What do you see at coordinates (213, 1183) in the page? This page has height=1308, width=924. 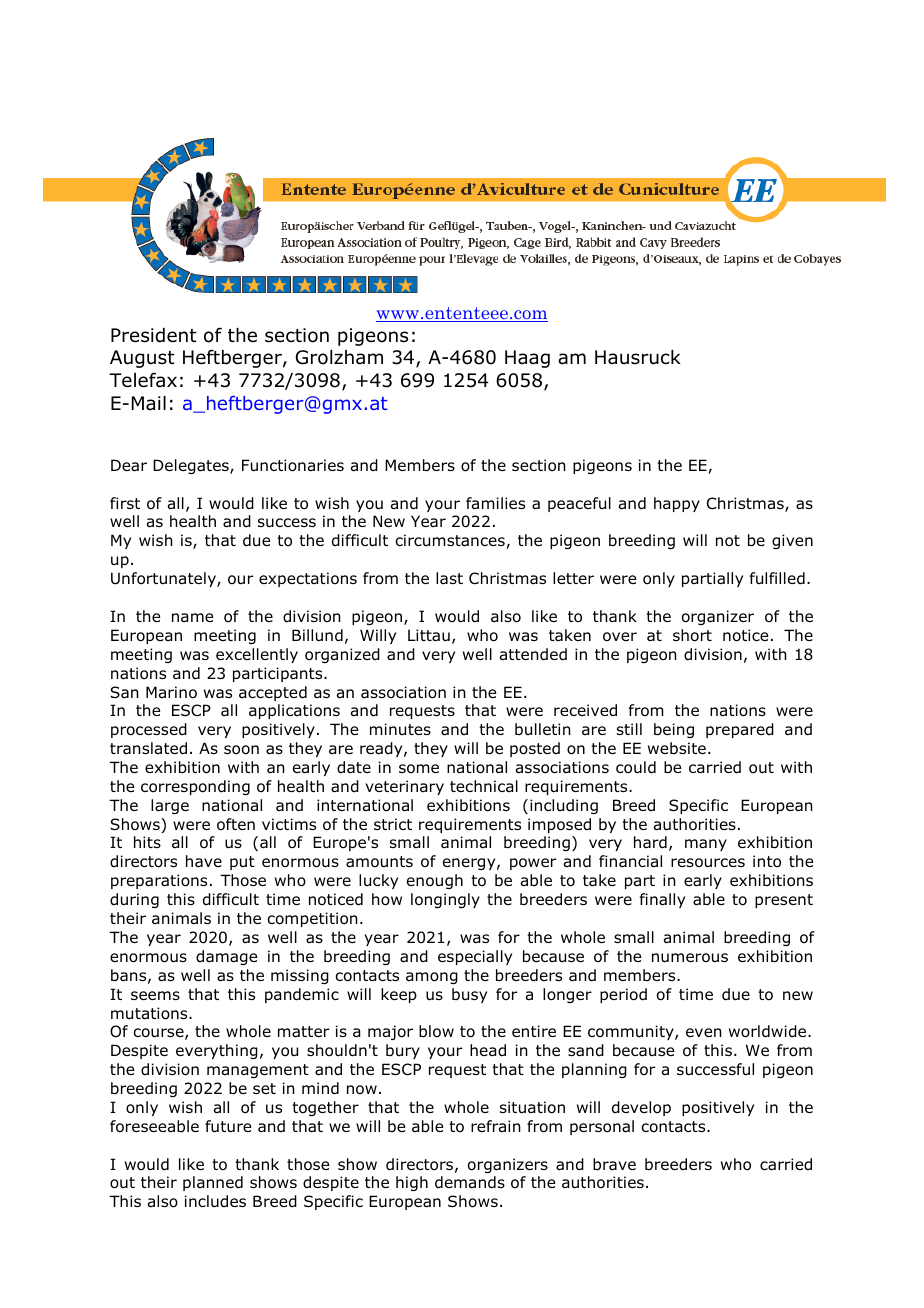 I see `planned` at bounding box center [213, 1183].
